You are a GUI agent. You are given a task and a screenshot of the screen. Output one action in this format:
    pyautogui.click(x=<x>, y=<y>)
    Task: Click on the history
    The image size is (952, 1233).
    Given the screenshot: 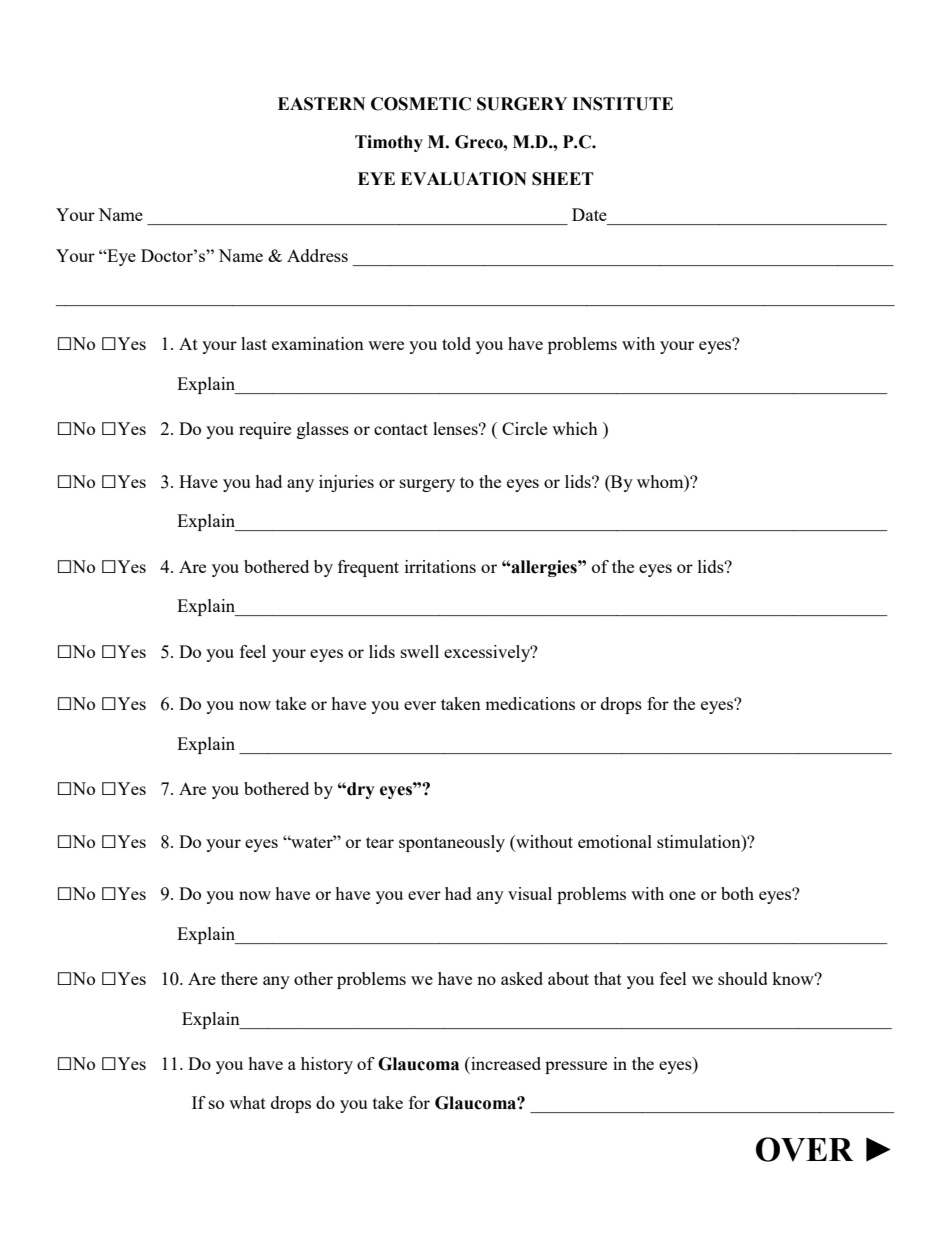 What is the action you would take?
    pyautogui.click(x=327, y=1065)
